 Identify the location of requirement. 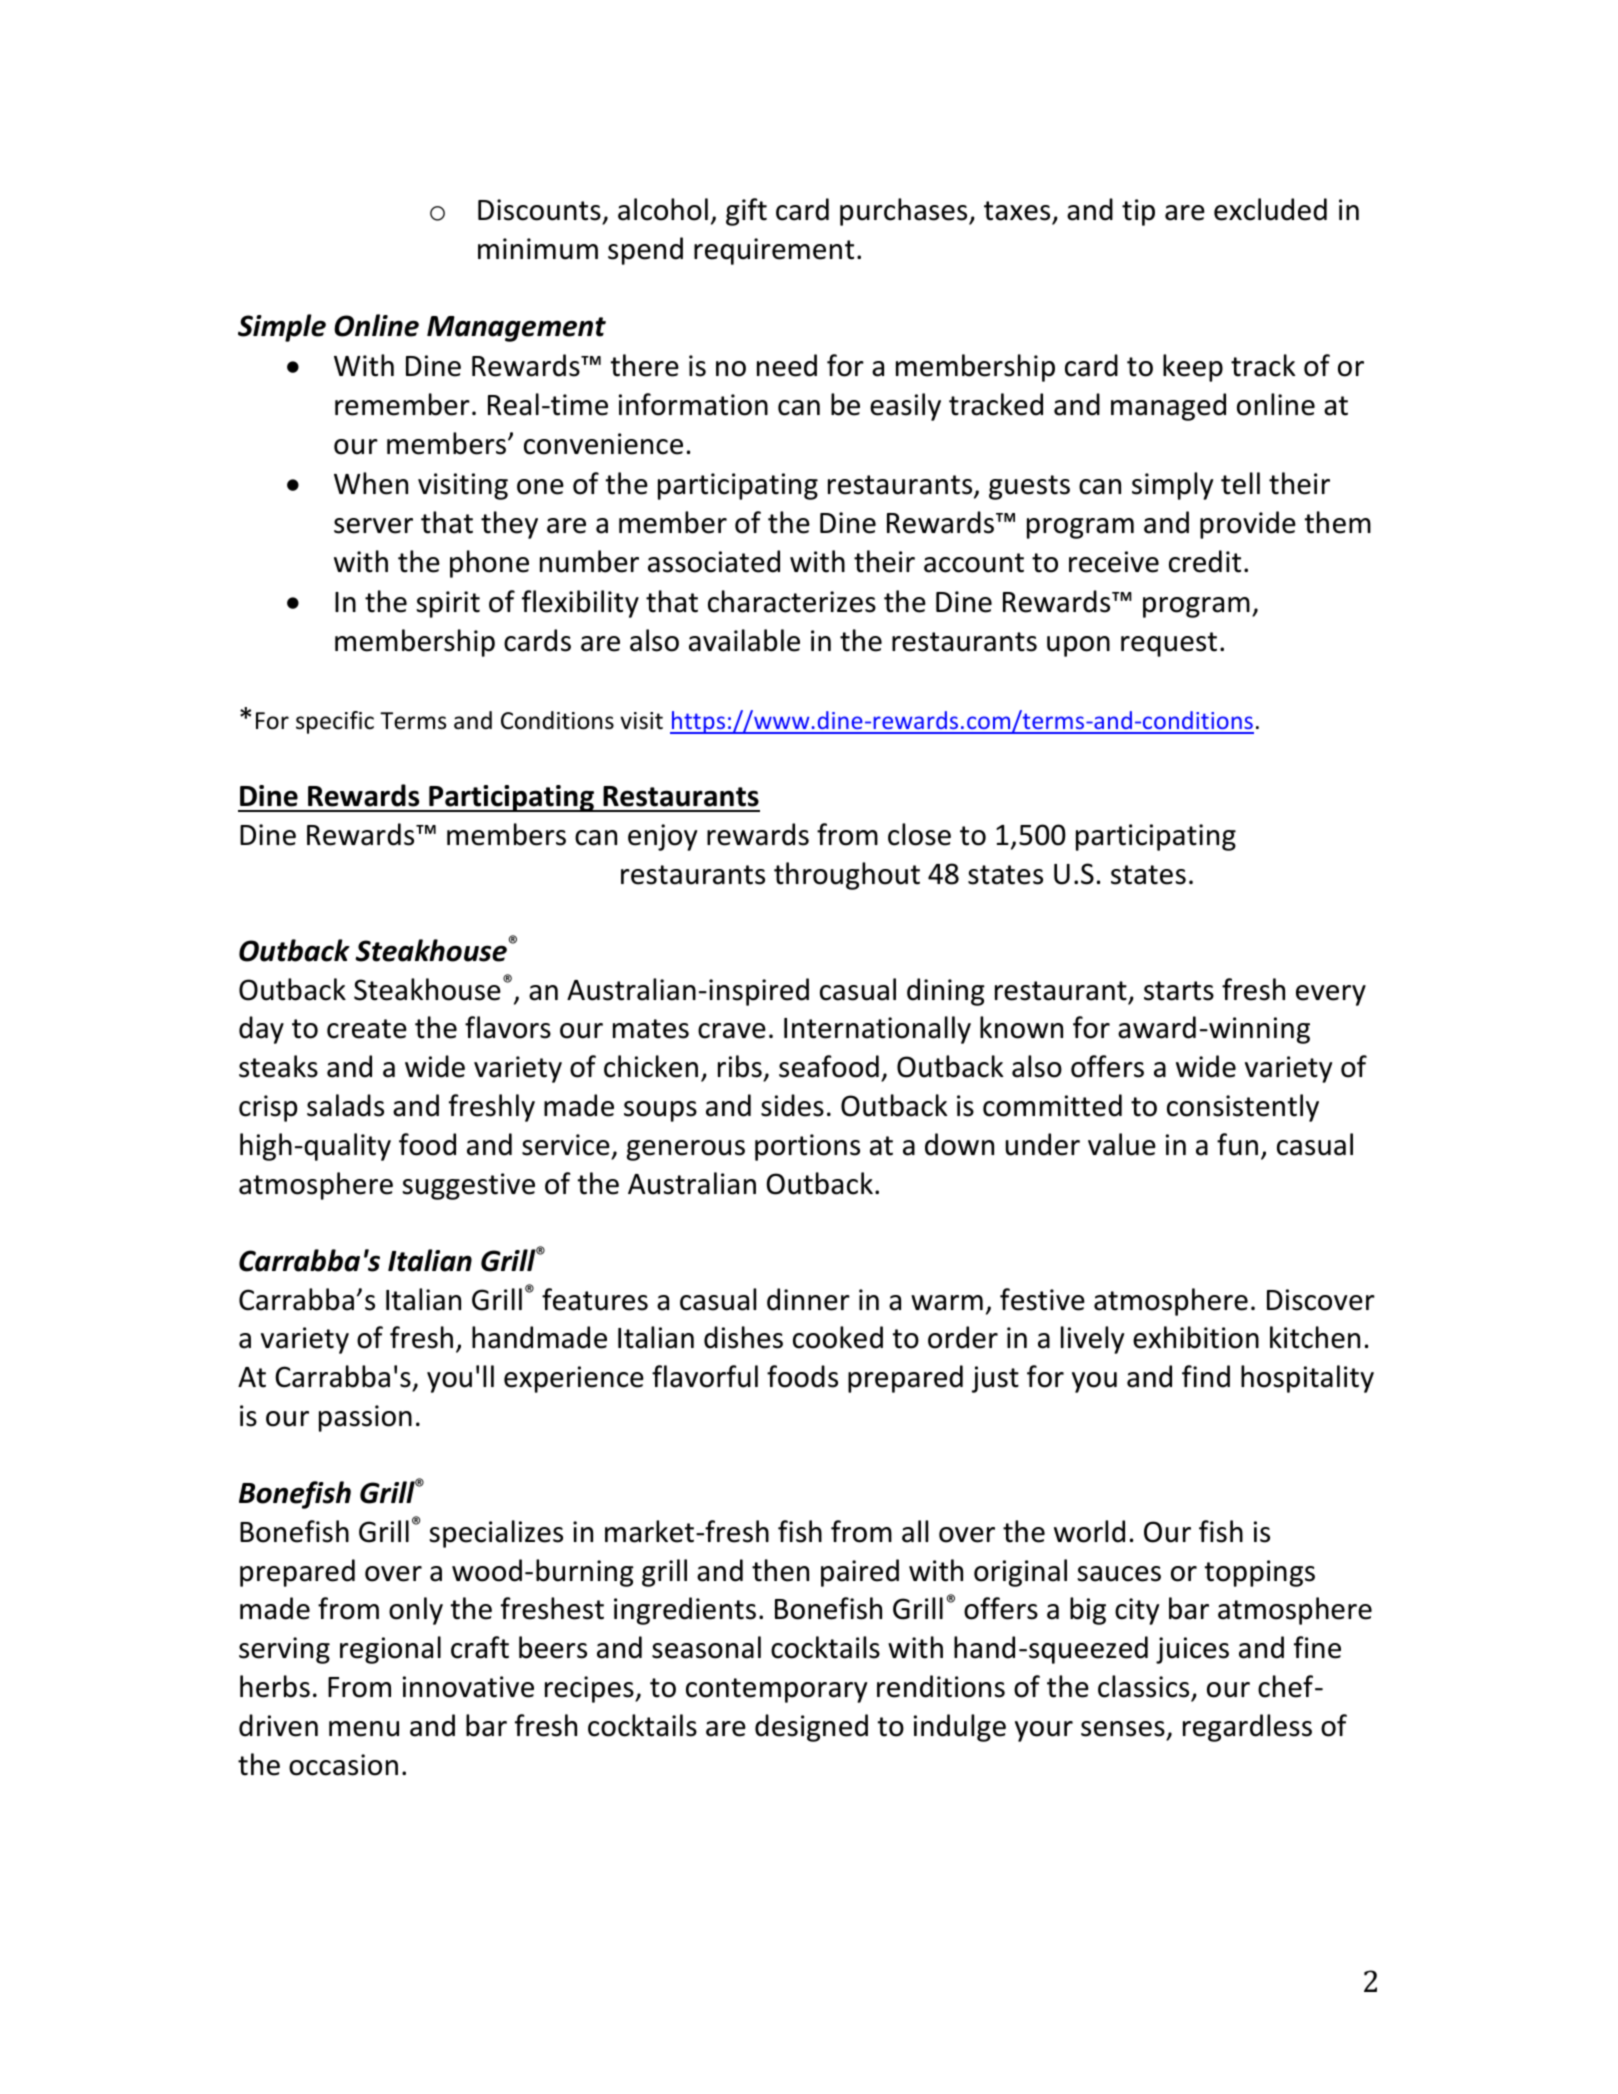
(774, 251).
